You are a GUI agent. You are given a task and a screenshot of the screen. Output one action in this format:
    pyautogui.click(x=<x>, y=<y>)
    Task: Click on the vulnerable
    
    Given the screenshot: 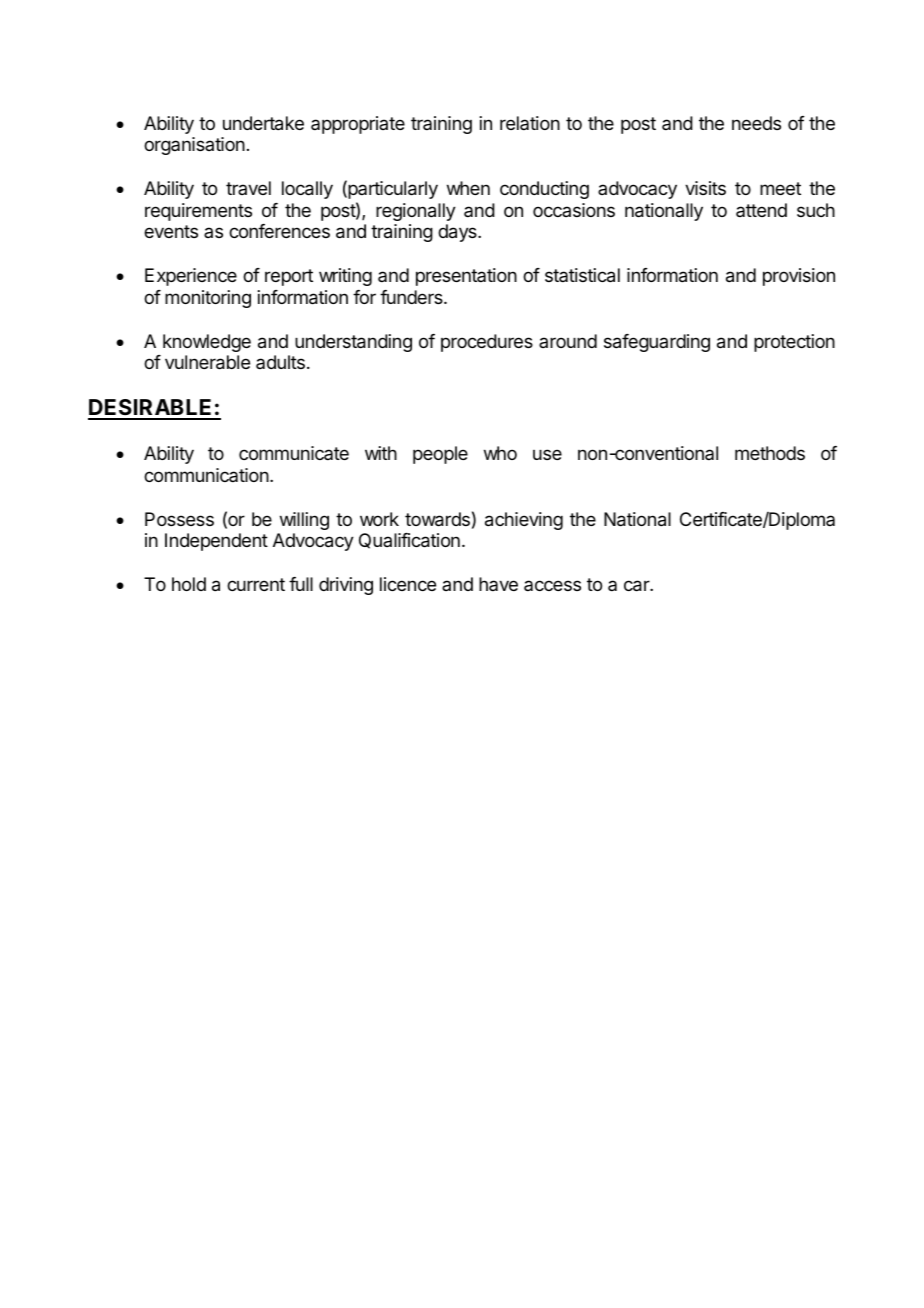 What is the action you would take?
    pyautogui.click(x=207, y=362)
